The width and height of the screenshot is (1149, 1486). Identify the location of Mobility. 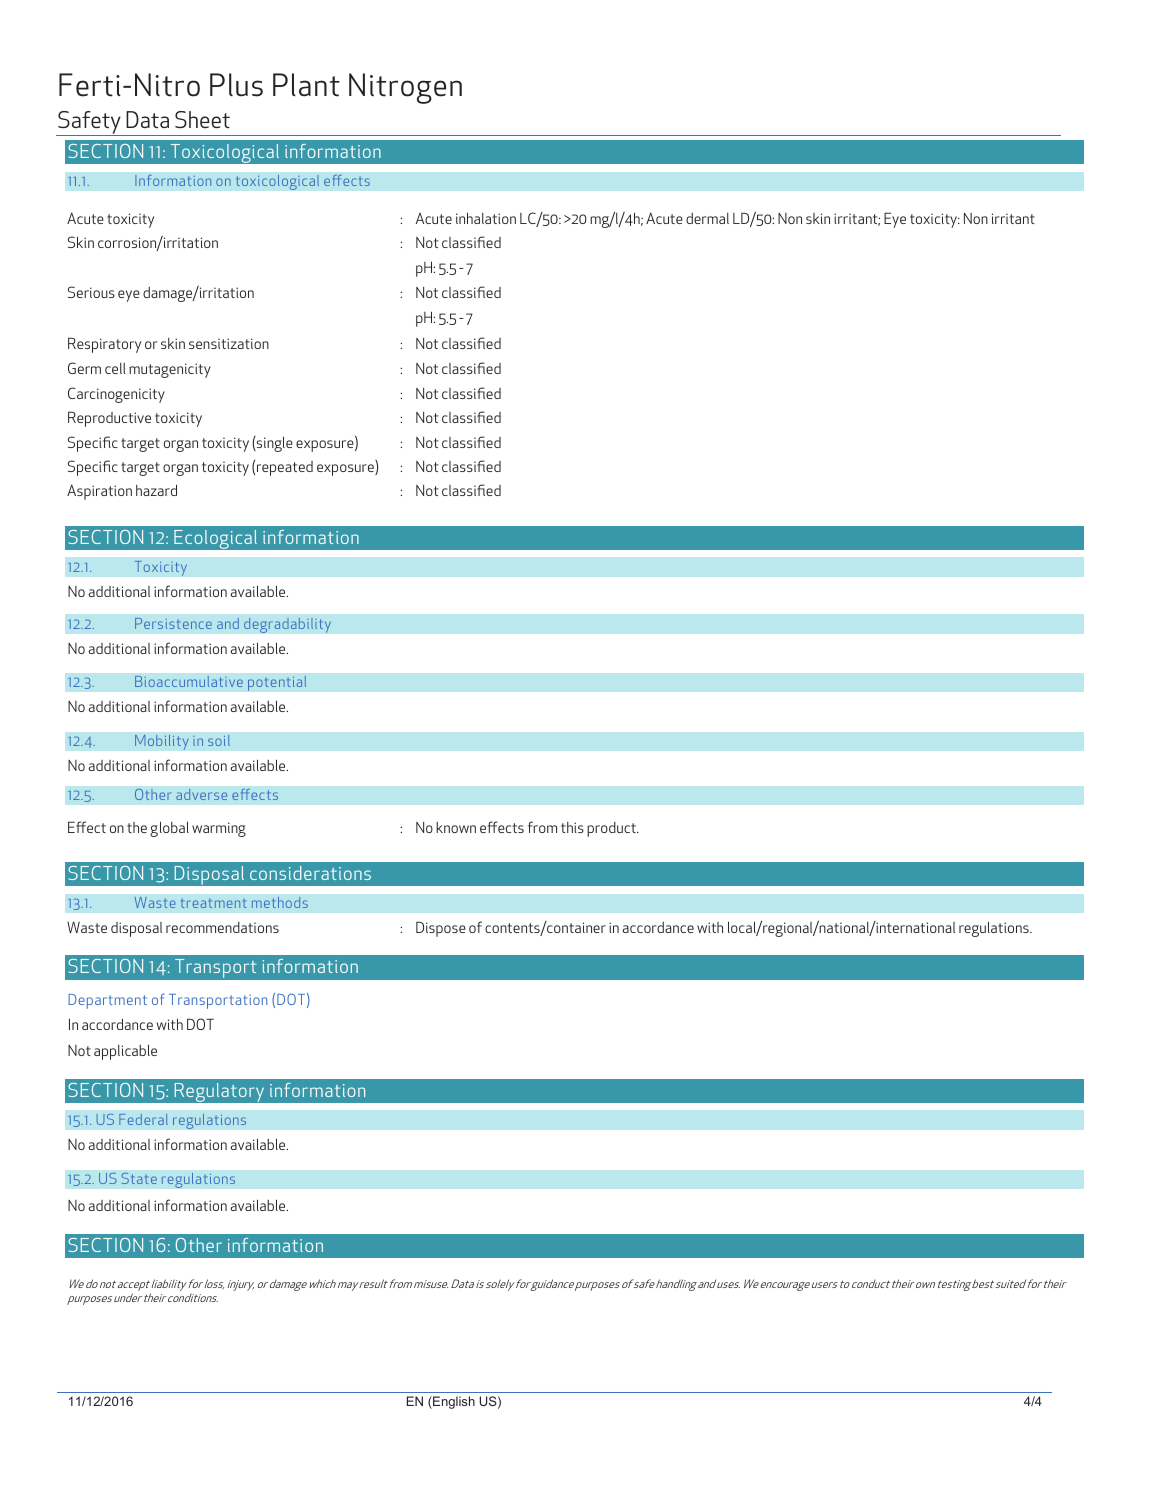
(162, 742).
